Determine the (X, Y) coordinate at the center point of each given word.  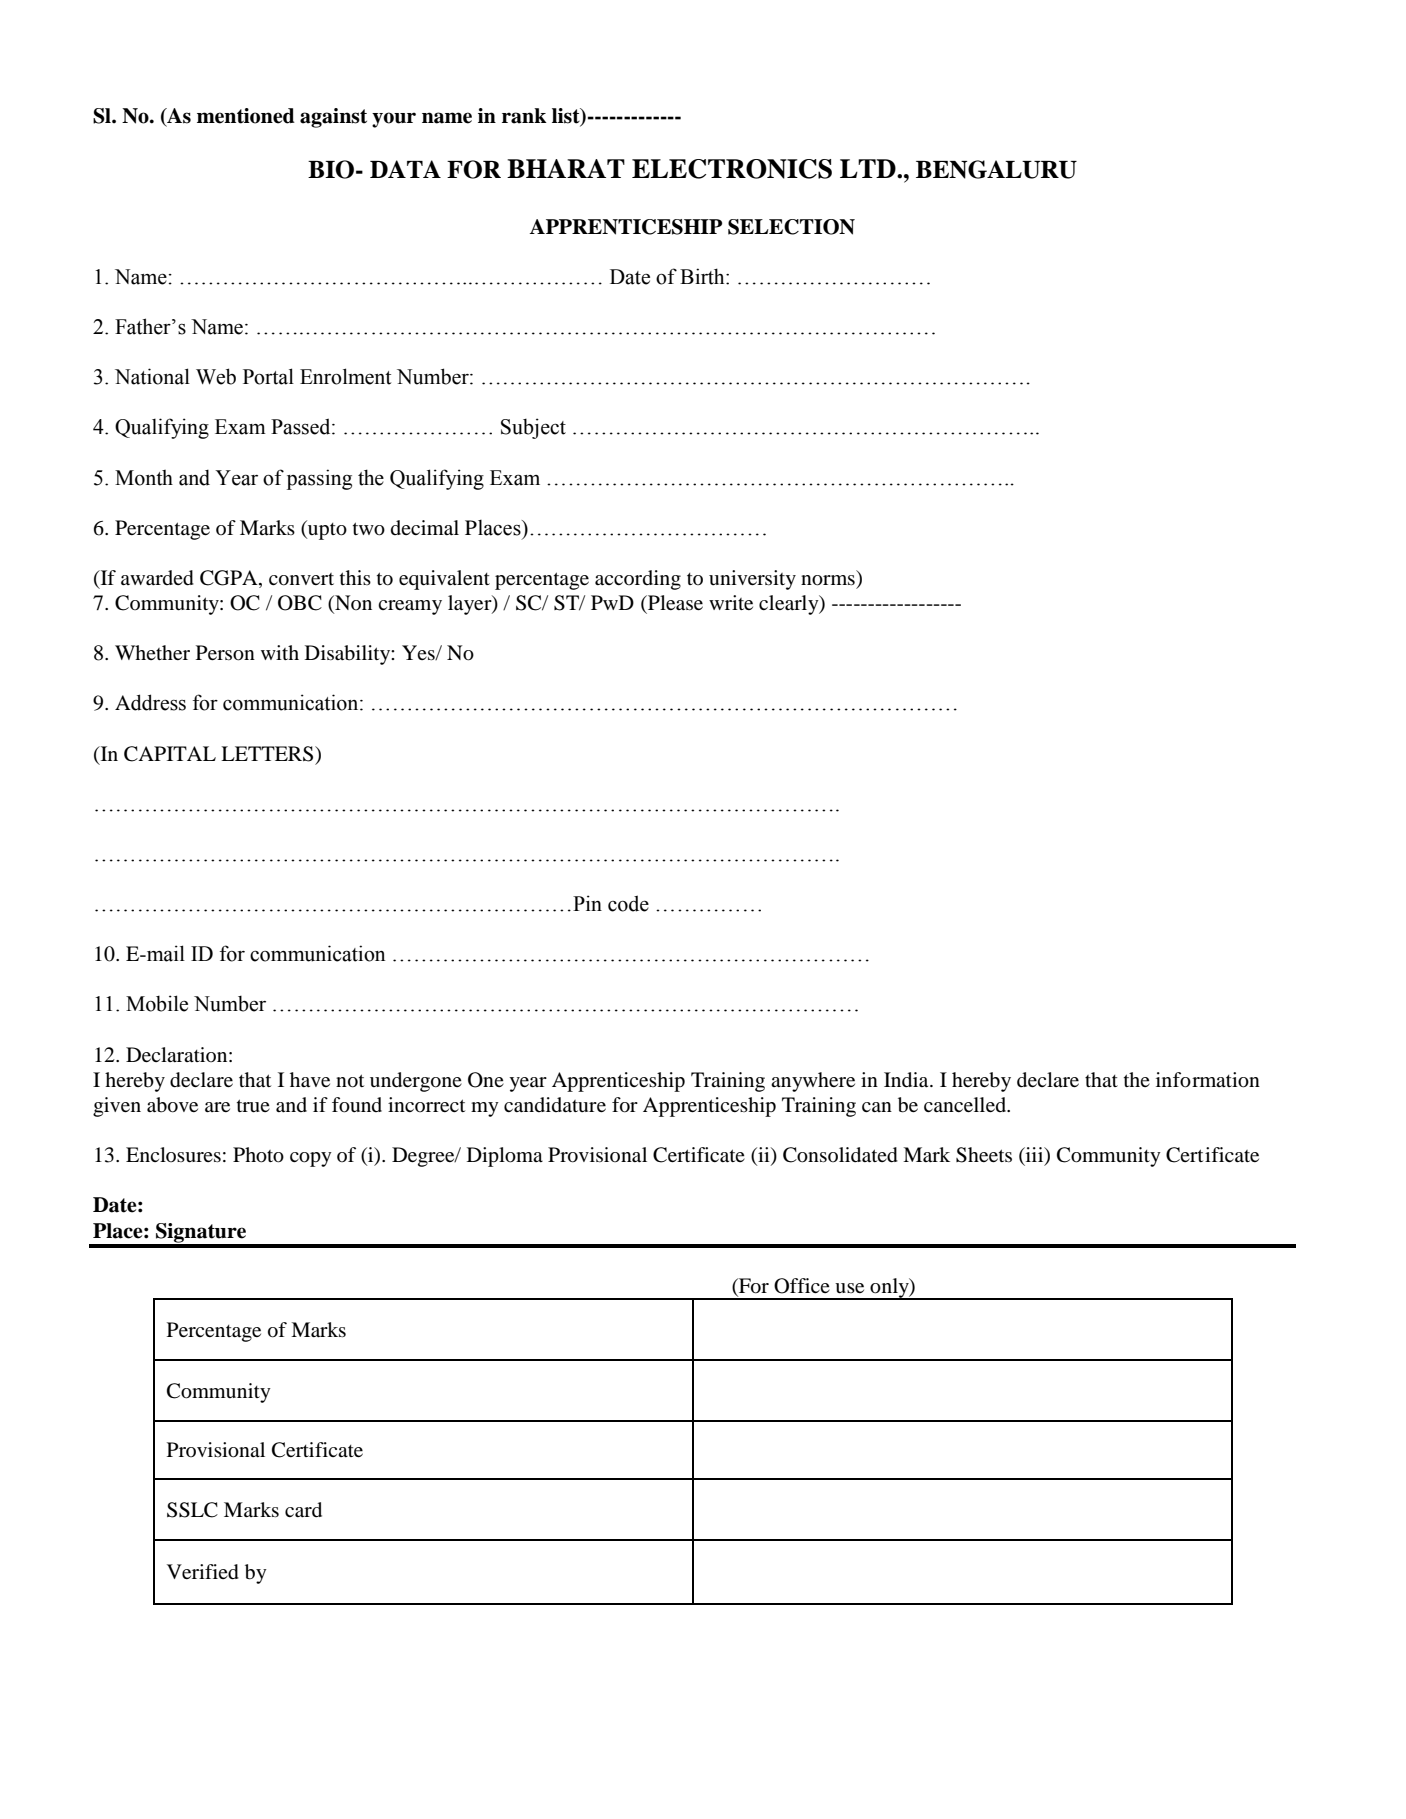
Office (802, 1286)
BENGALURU (996, 169)
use (849, 1288)
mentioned (246, 116)
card (303, 1510)
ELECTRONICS (732, 169)
